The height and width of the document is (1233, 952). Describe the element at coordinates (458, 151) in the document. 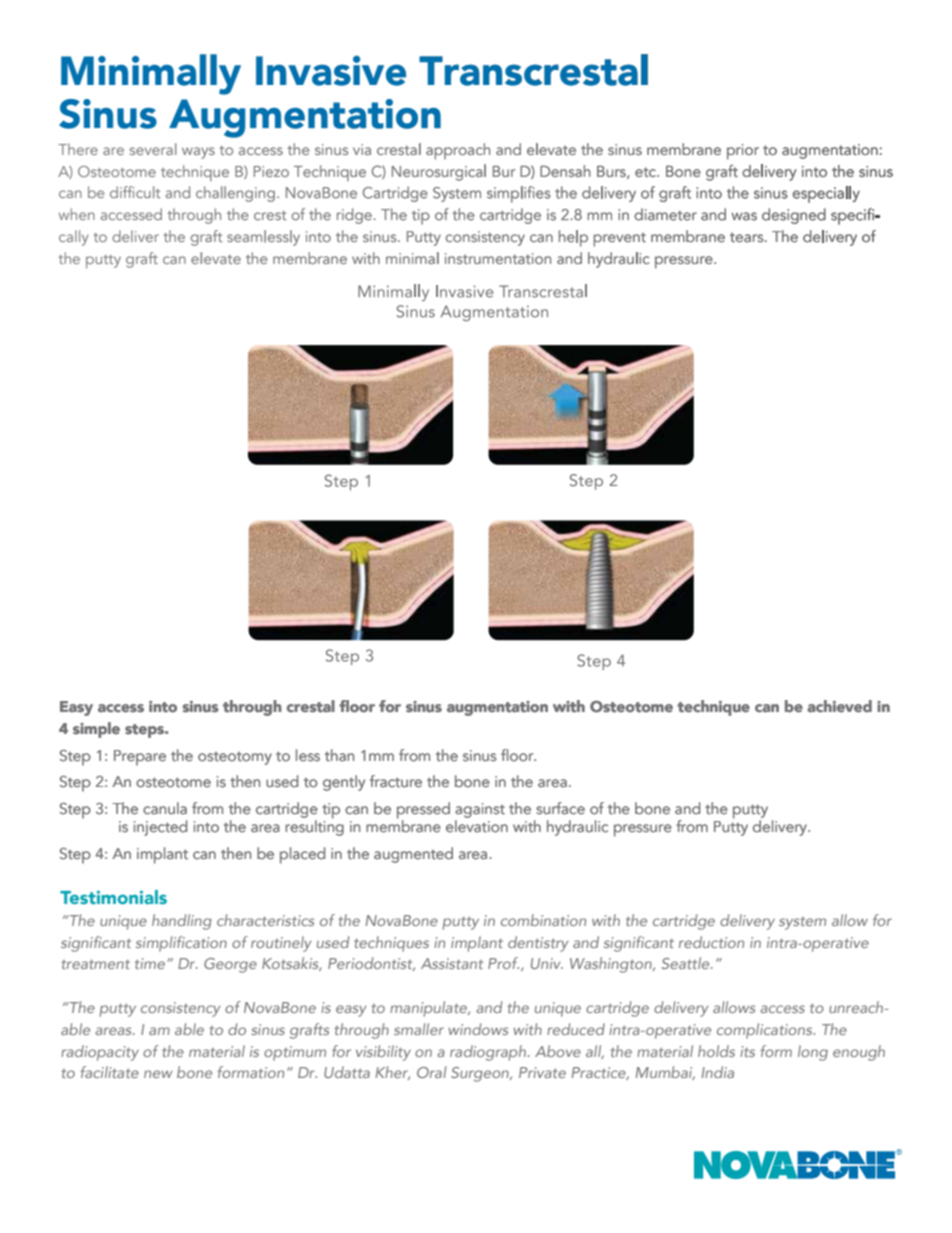

I see `approach` at that location.
